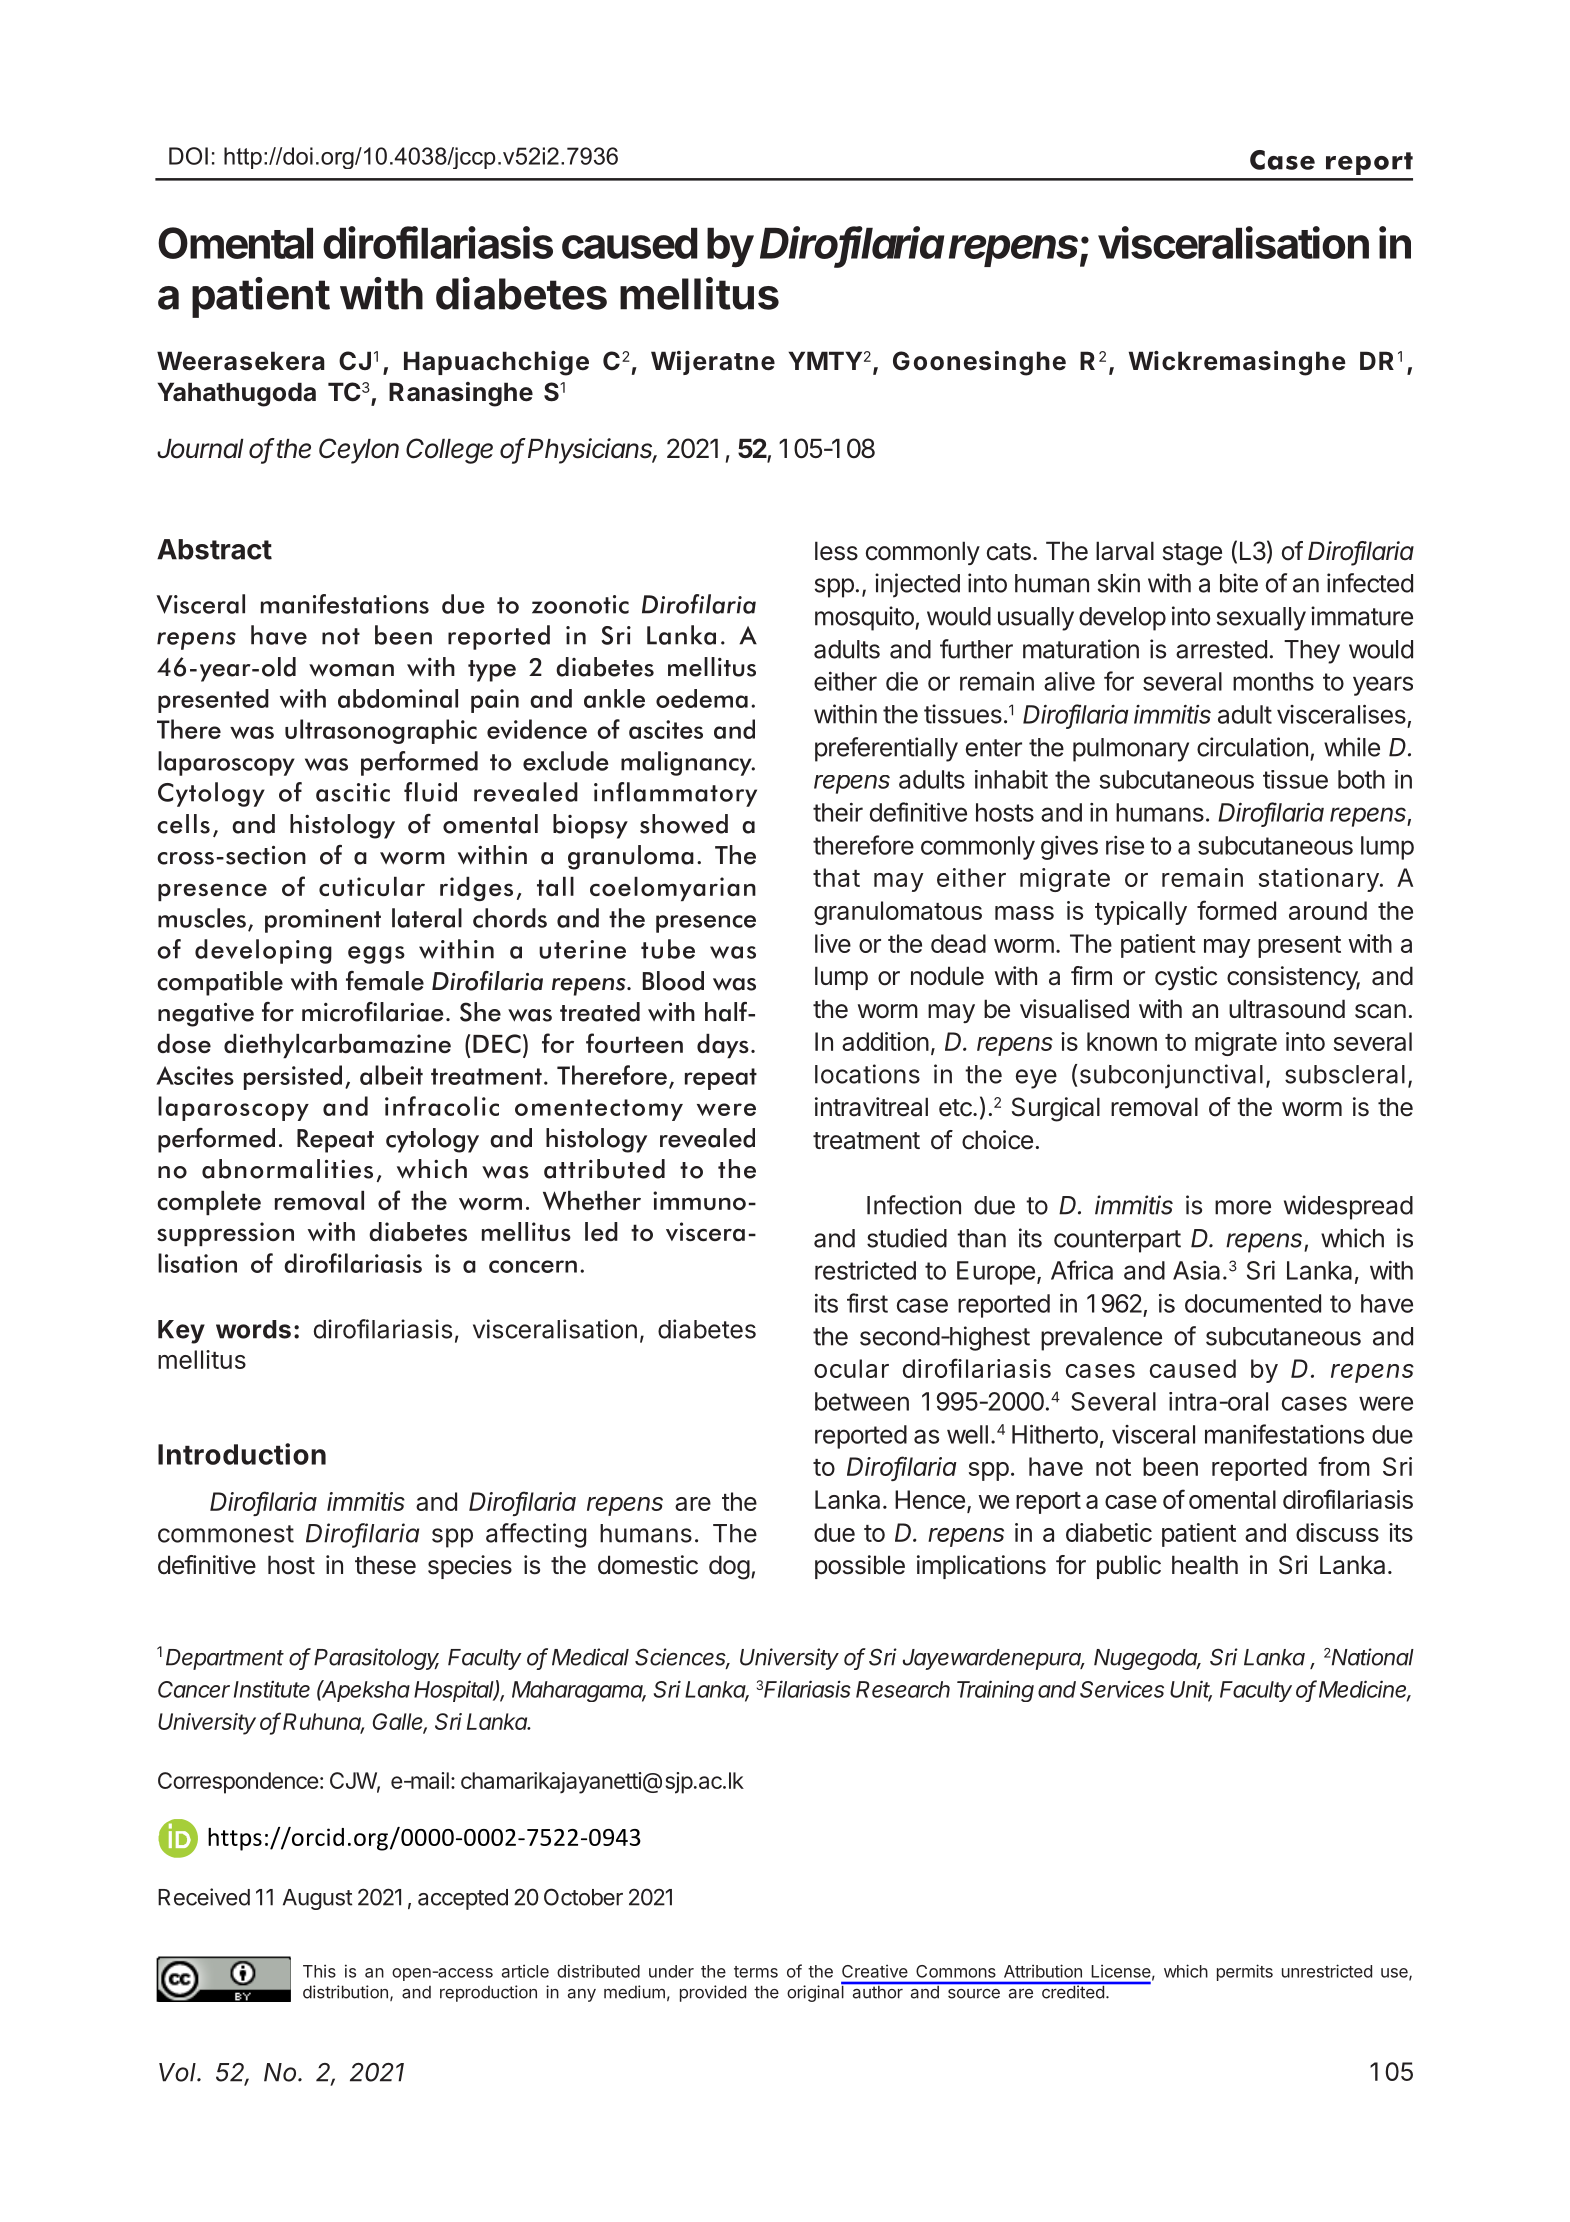 This document has width=1570, height=2222. What do you see at coordinates (816, 1993) in the document?
I see `original` at bounding box center [816, 1993].
